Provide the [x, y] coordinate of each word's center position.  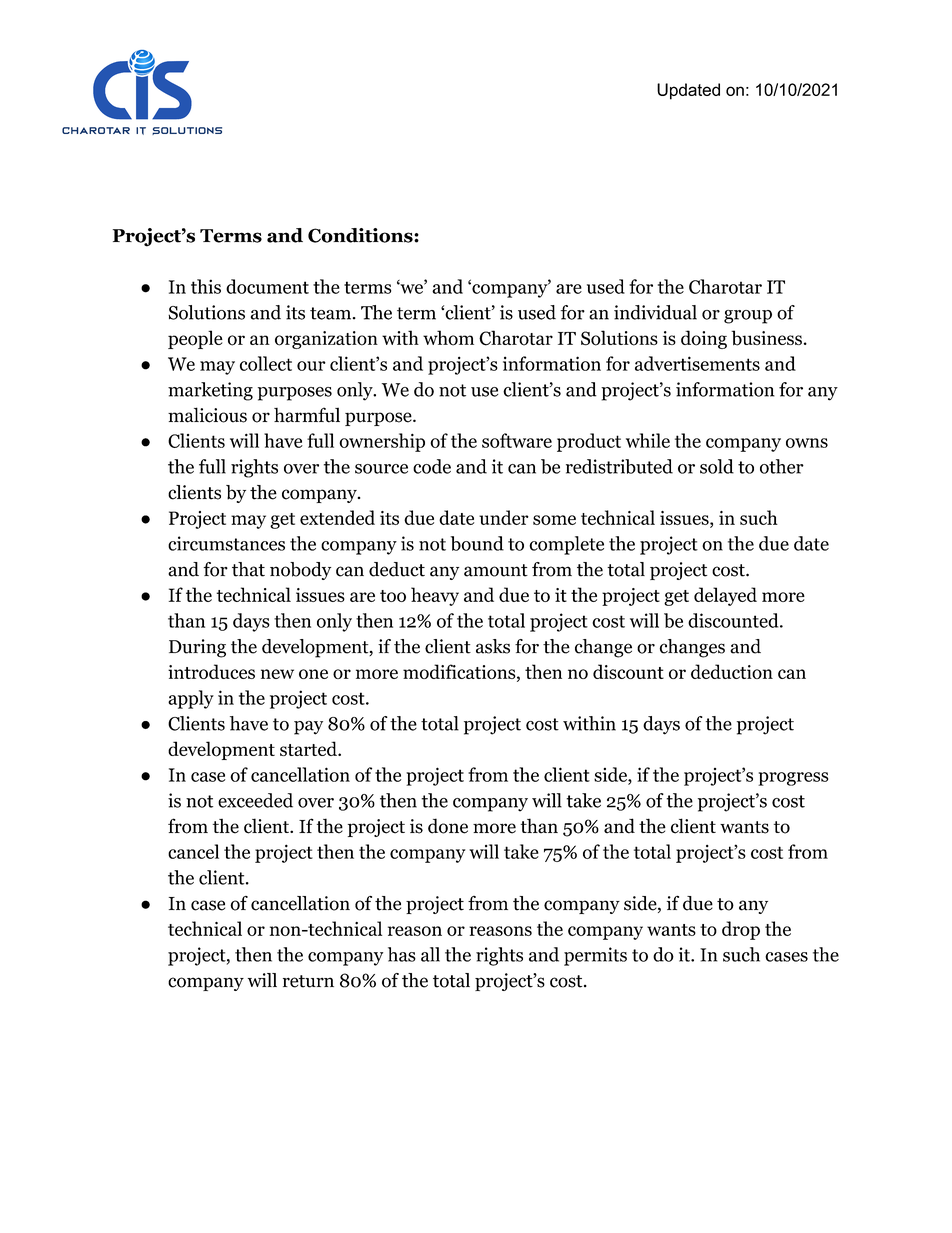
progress [793, 779]
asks [493, 646]
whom [448, 338]
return [308, 981]
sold [717, 466]
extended [337, 517]
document [267, 286]
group [748, 317]
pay [308, 728]
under [504, 517]
